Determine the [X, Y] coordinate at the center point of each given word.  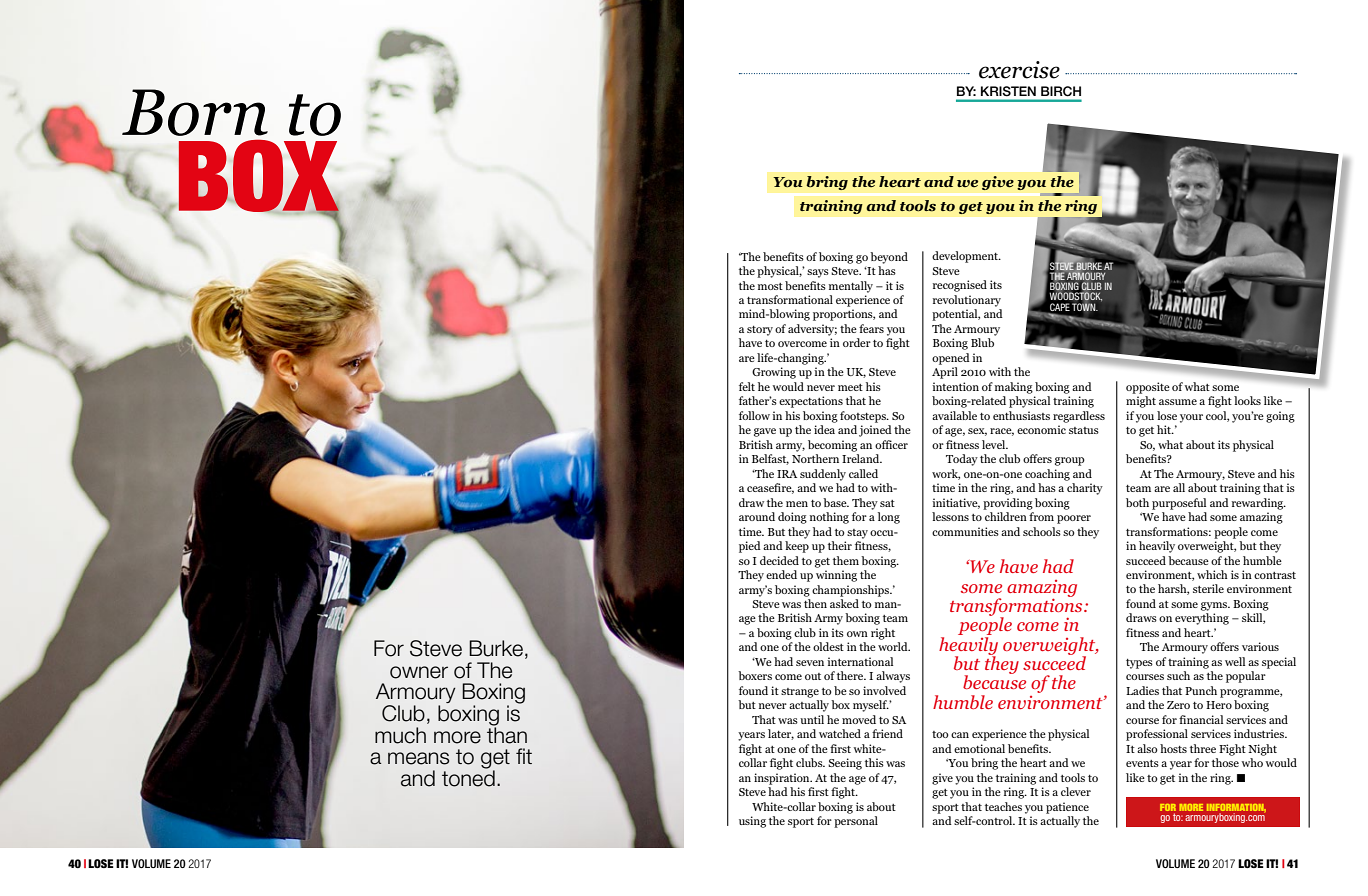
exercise [1019, 70]
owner [419, 672]
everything [1202, 619]
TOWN [1085, 306]
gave [765, 432]
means [418, 758]
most [770, 286]
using [752, 822]
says [818, 273]
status [1084, 430]
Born [195, 112]
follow [754, 415]
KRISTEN [1008, 91]
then [815, 603]
